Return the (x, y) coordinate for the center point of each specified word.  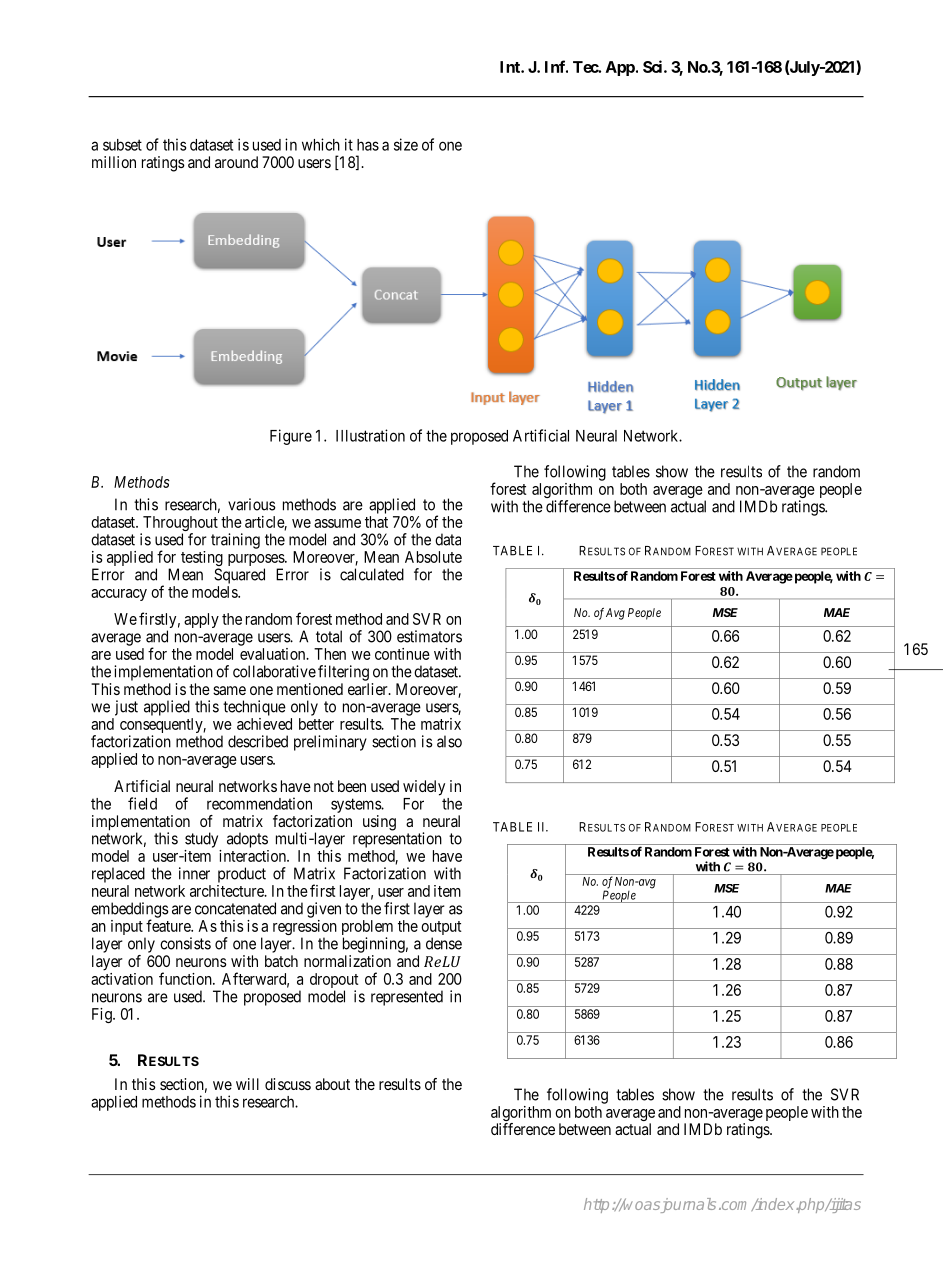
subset (122, 145)
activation (122, 979)
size (406, 144)
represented (407, 998)
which (321, 144)
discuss (288, 1084)
